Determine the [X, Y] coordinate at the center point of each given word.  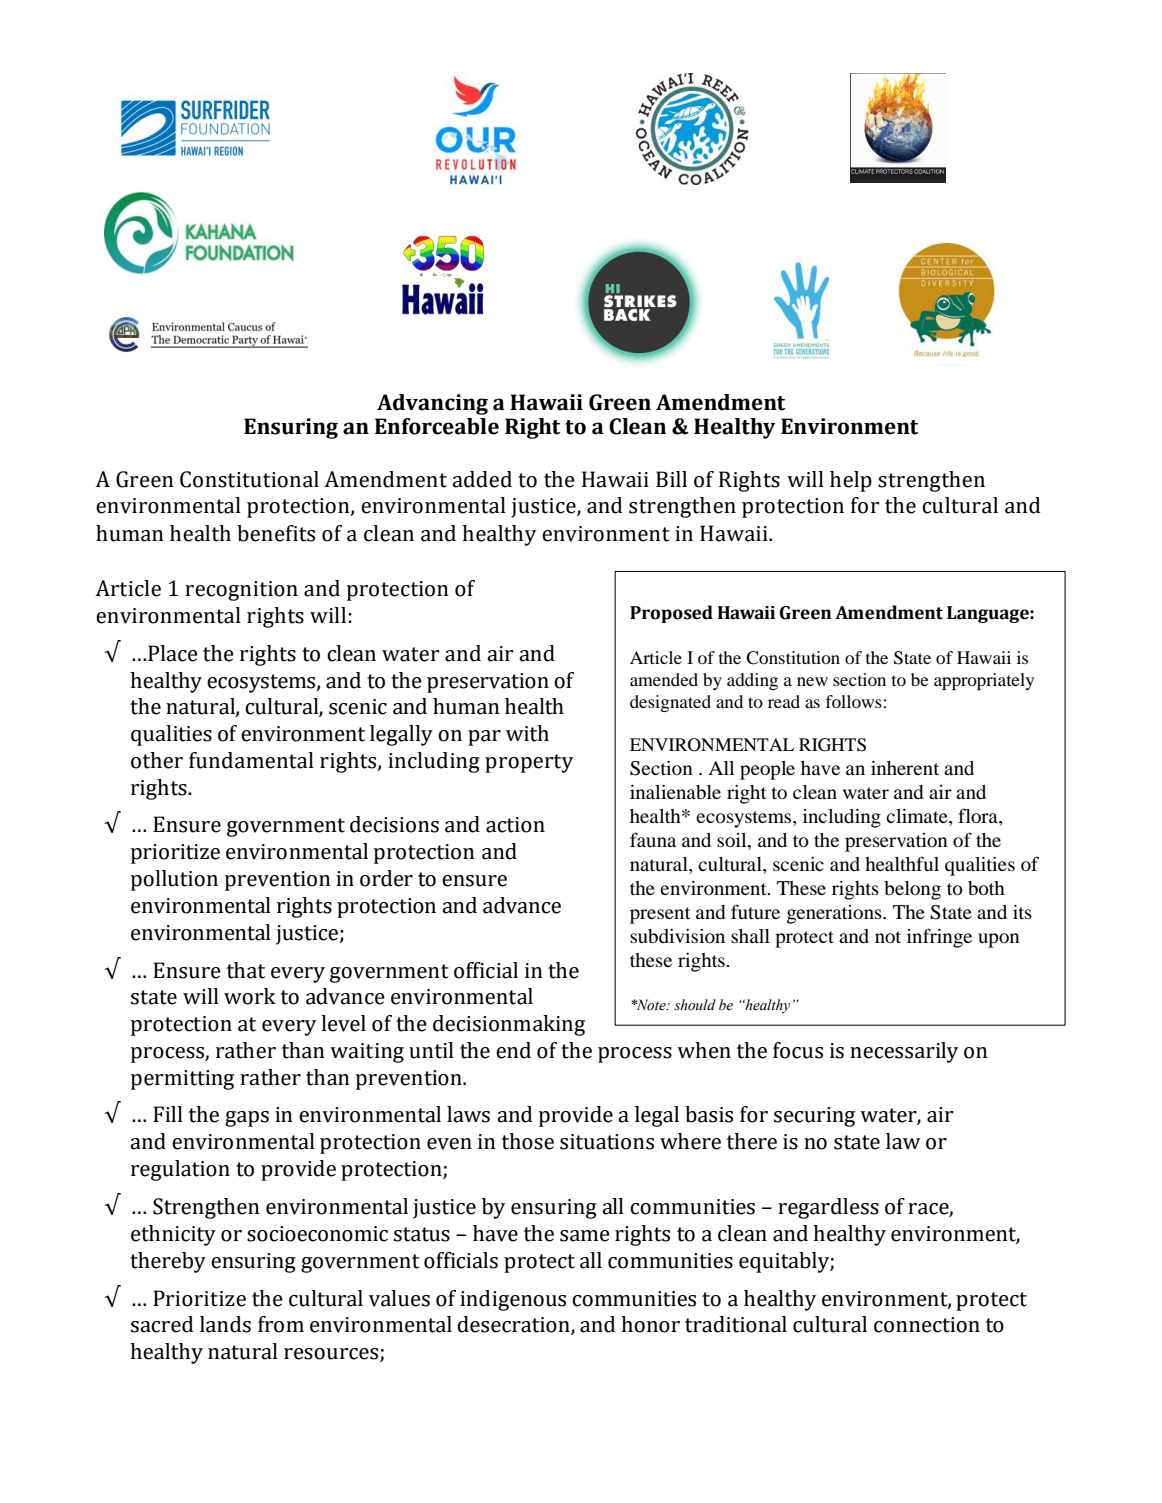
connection [927, 1325]
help [851, 481]
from [281, 1324]
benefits [276, 533]
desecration [514, 1325]
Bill [671, 479]
